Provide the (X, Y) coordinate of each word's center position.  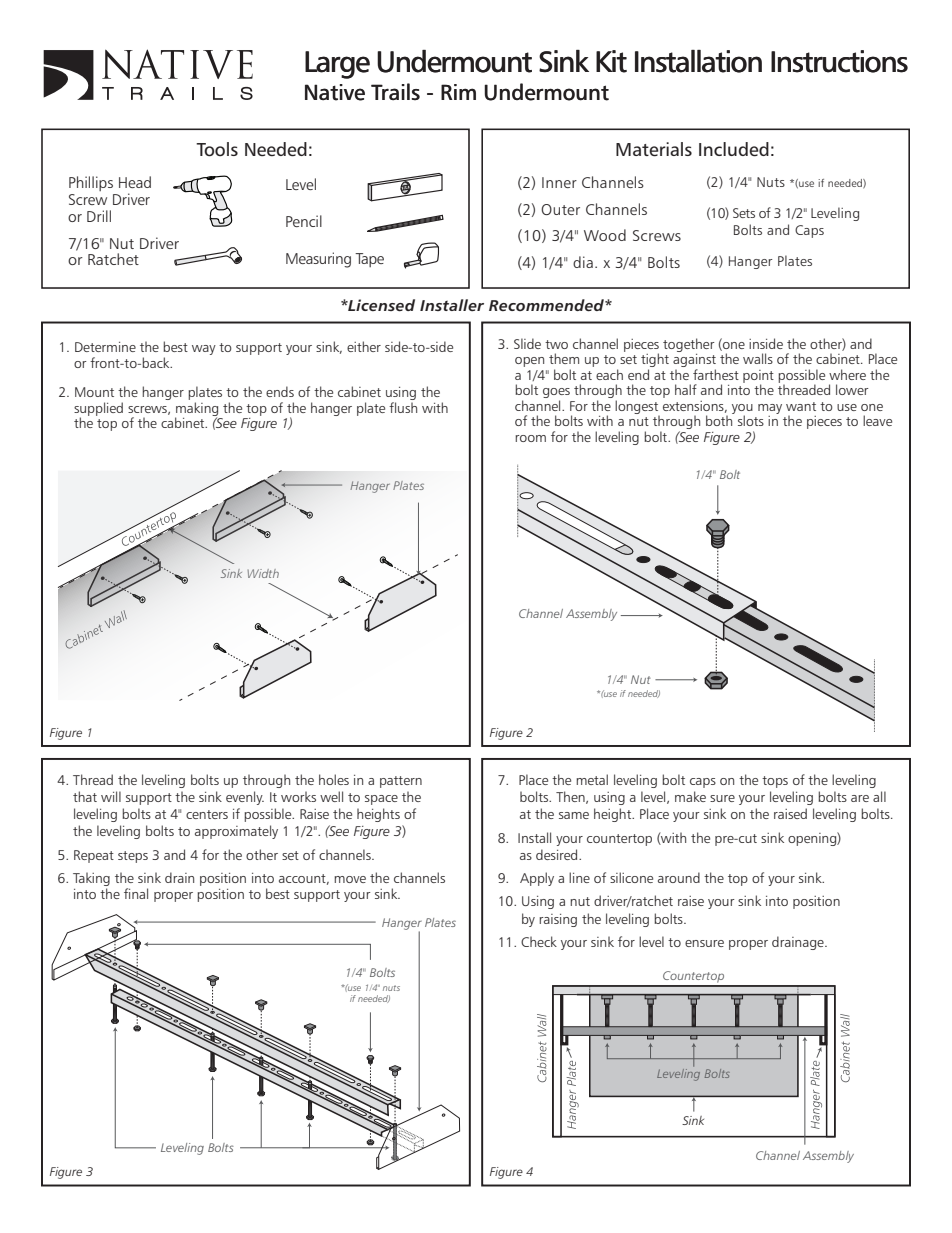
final (136, 893)
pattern (401, 782)
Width (263, 573)
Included (734, 149)
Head (135, 182)
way (204, 350)
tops (775, 782)
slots (751, 420)
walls (758, 358)
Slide (527, 343)
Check (539, 941)
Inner (559, 182)
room (530, 438)
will (111, 796)
